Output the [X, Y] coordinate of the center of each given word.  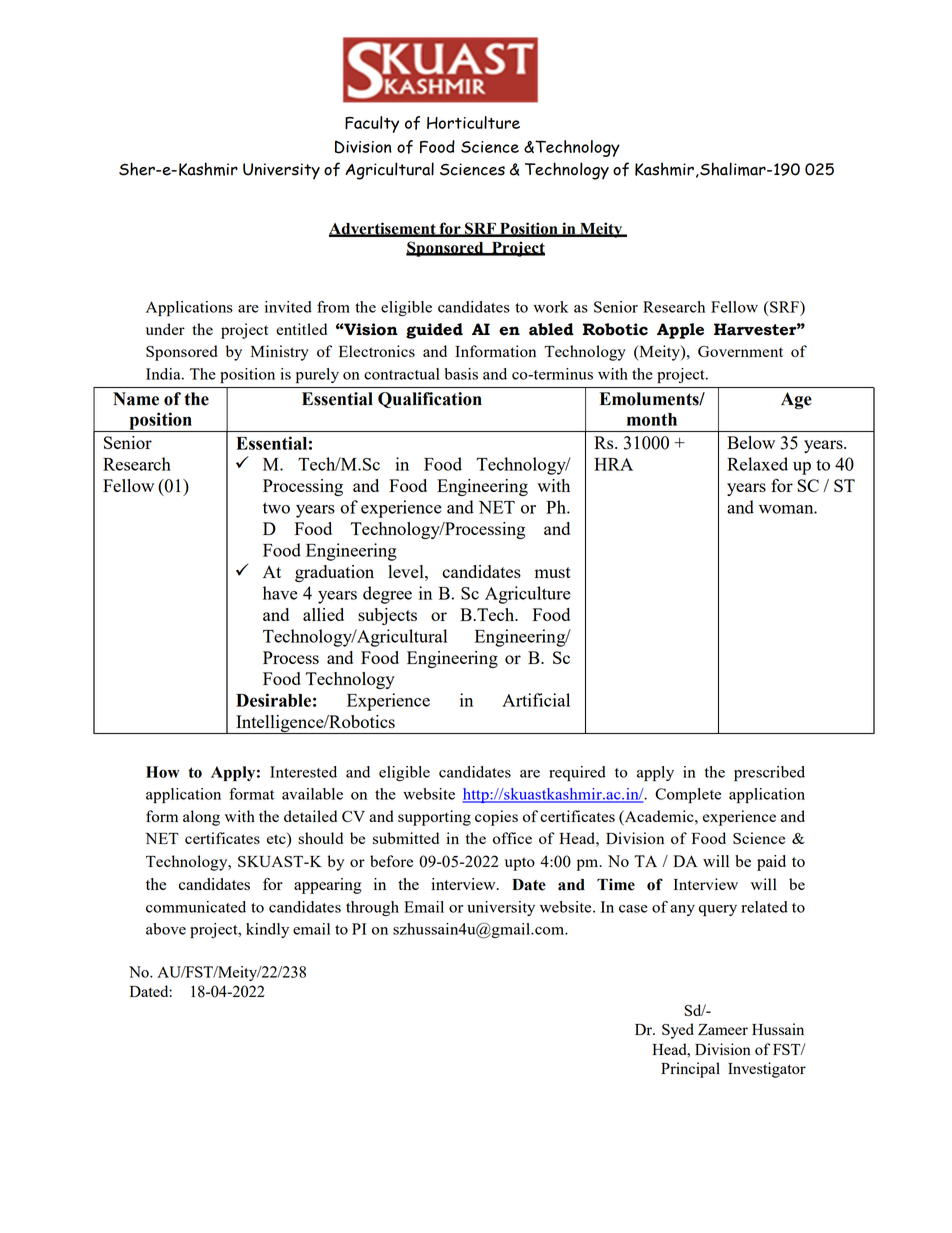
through [372, 908]
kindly [267, 930]
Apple [680, 331]
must [553, 572]
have [280, 593]
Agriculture [528, 595]
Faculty [372, 124]
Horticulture [473, 122]
